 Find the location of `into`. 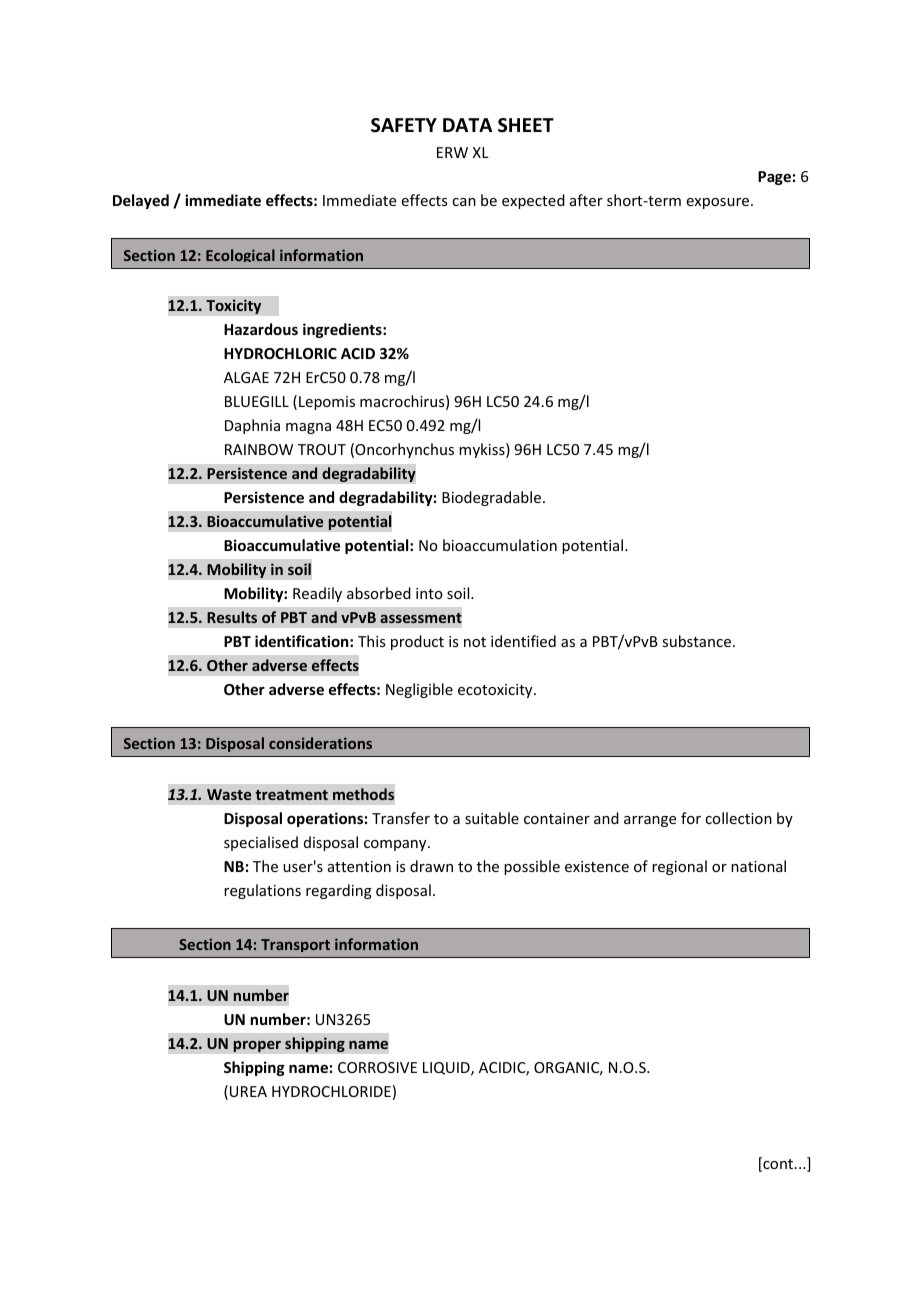

into is located at coordinates (429, 593).
